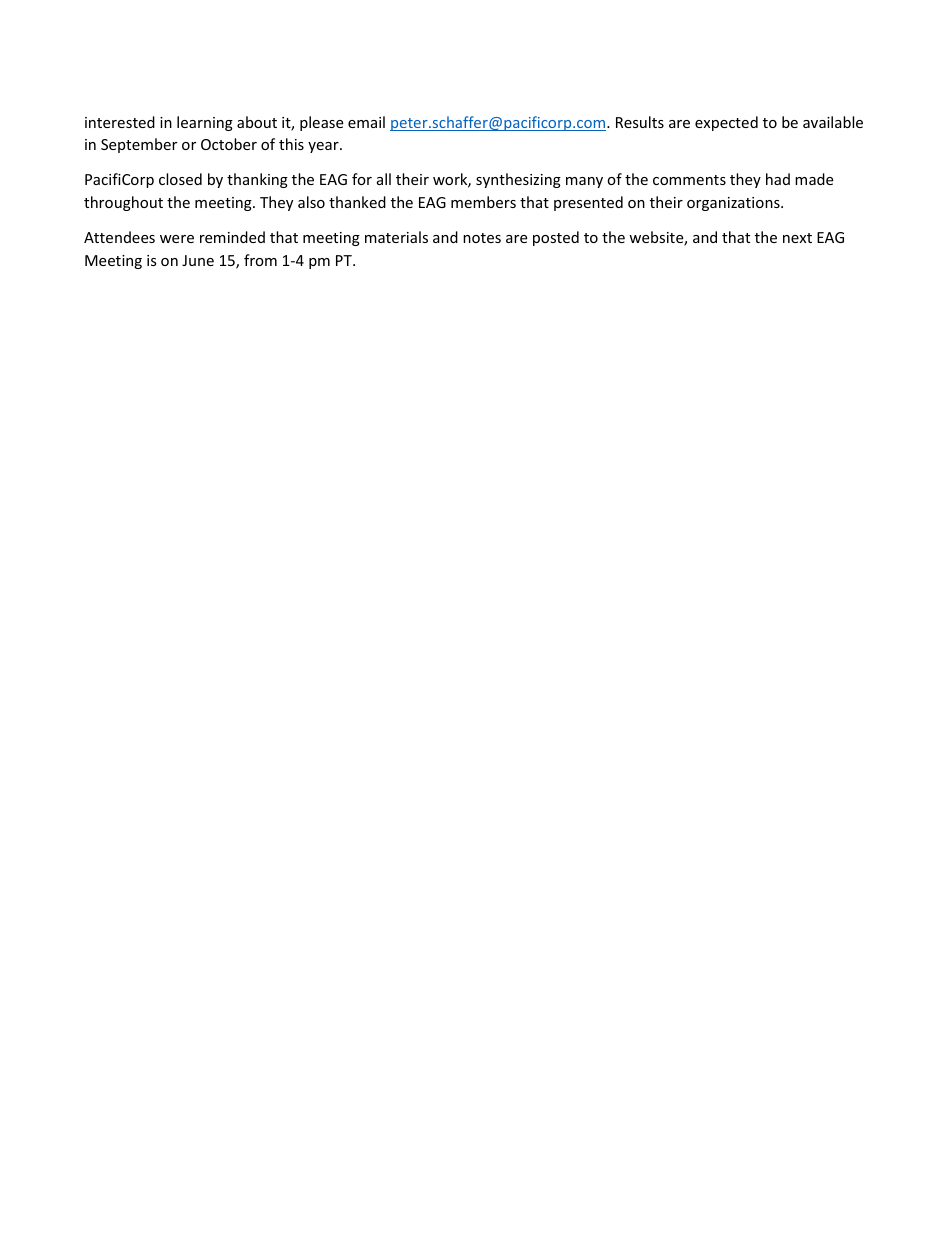  Describe the element at coordinates (482, 238) in the page. I see `notes` at that location.
